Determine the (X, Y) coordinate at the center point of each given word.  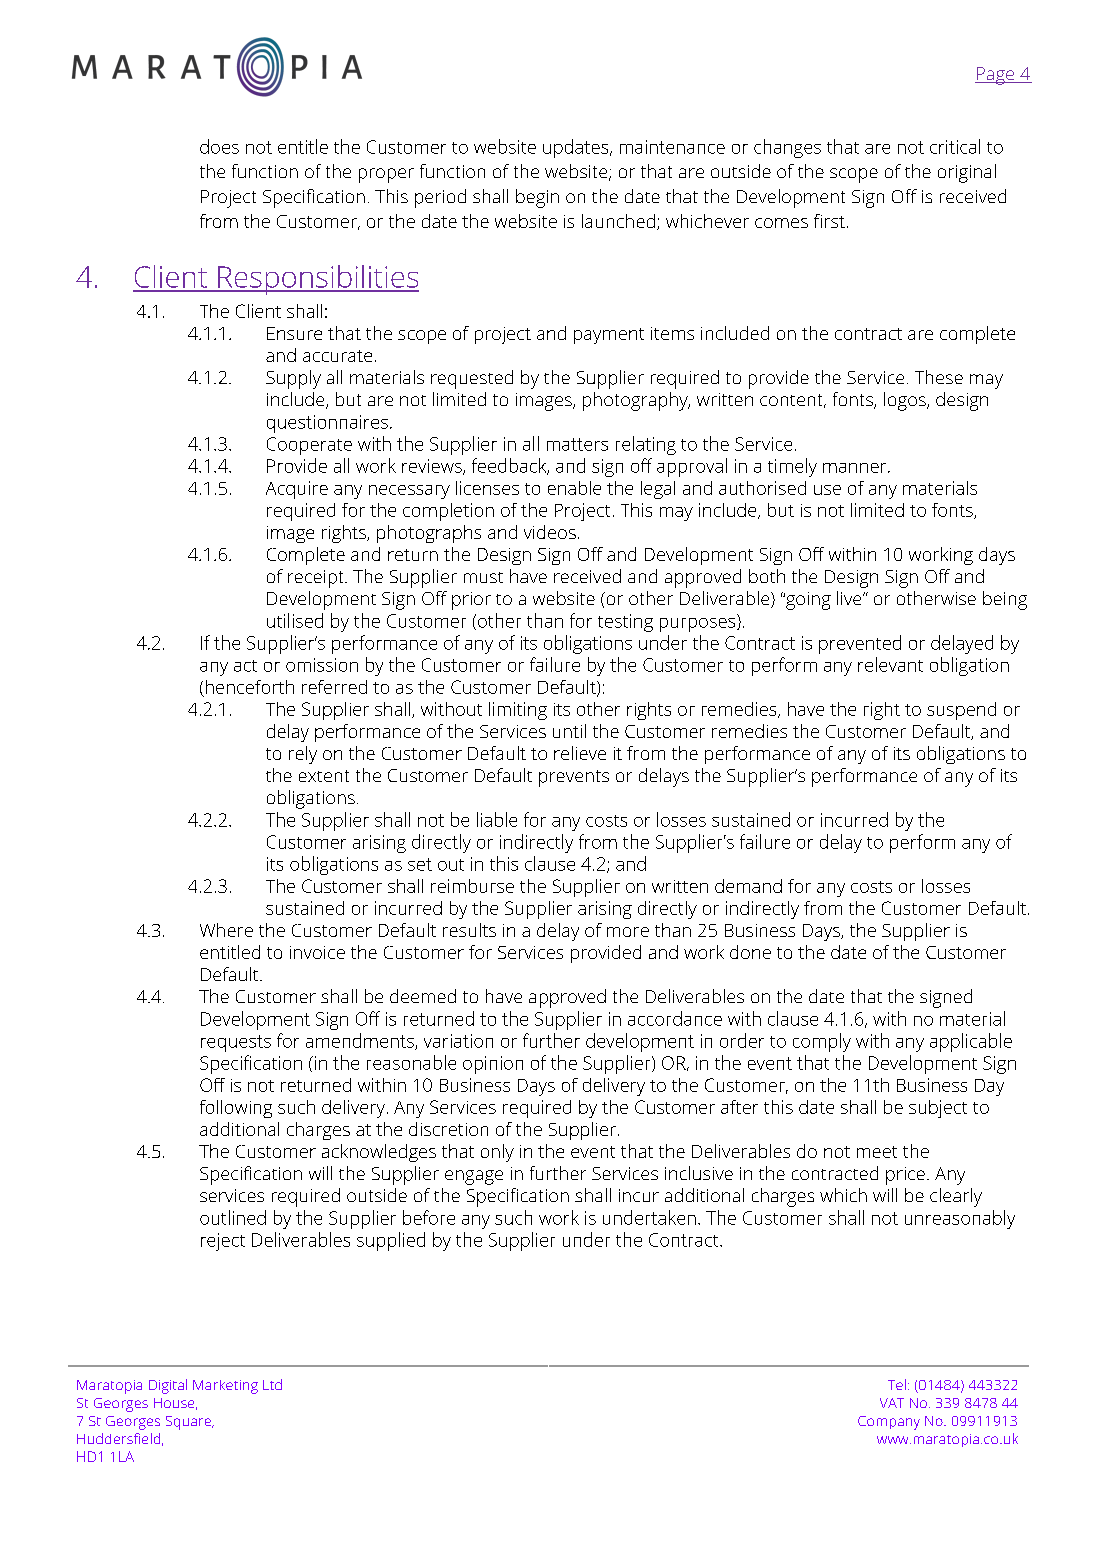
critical (955, 146)
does (219, 146)
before (429, 1217)
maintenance (672, 147)
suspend (961, 711)
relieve (580, 753)
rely (303, 755)
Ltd (272, 1384)
